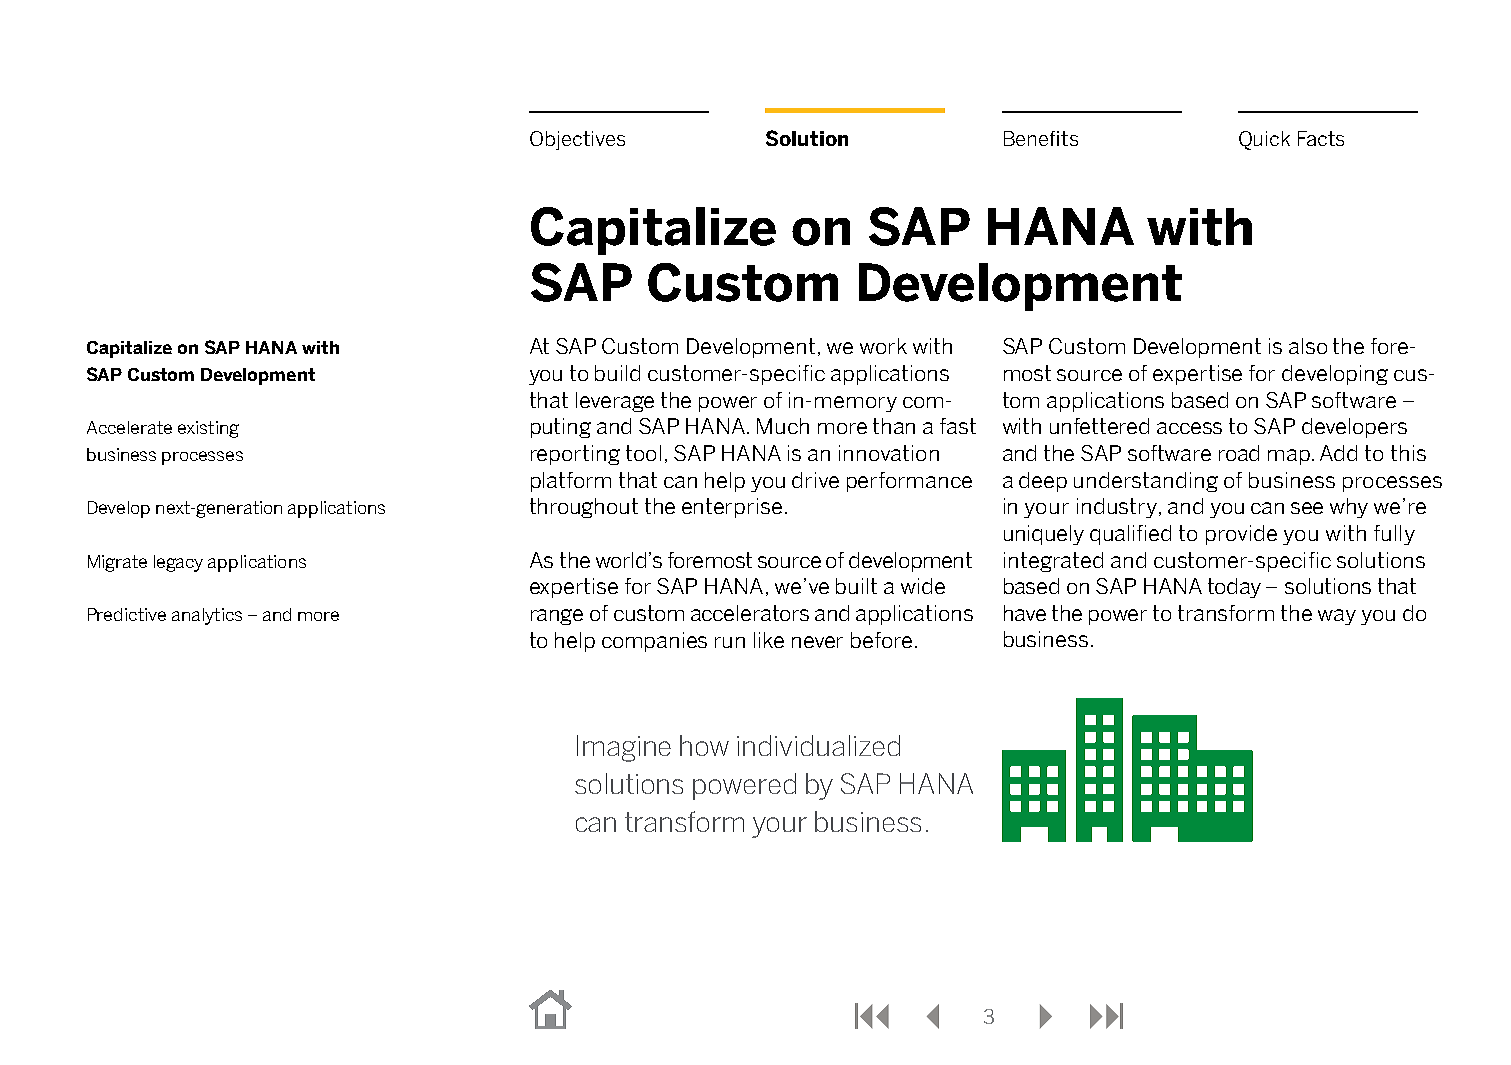 Image resolution: width=1511 pixels, height=1065 pixels. What do you see at coordinates (1041, 138) in the page?
I see `Benefits` at bounding box center [1041, 138].
